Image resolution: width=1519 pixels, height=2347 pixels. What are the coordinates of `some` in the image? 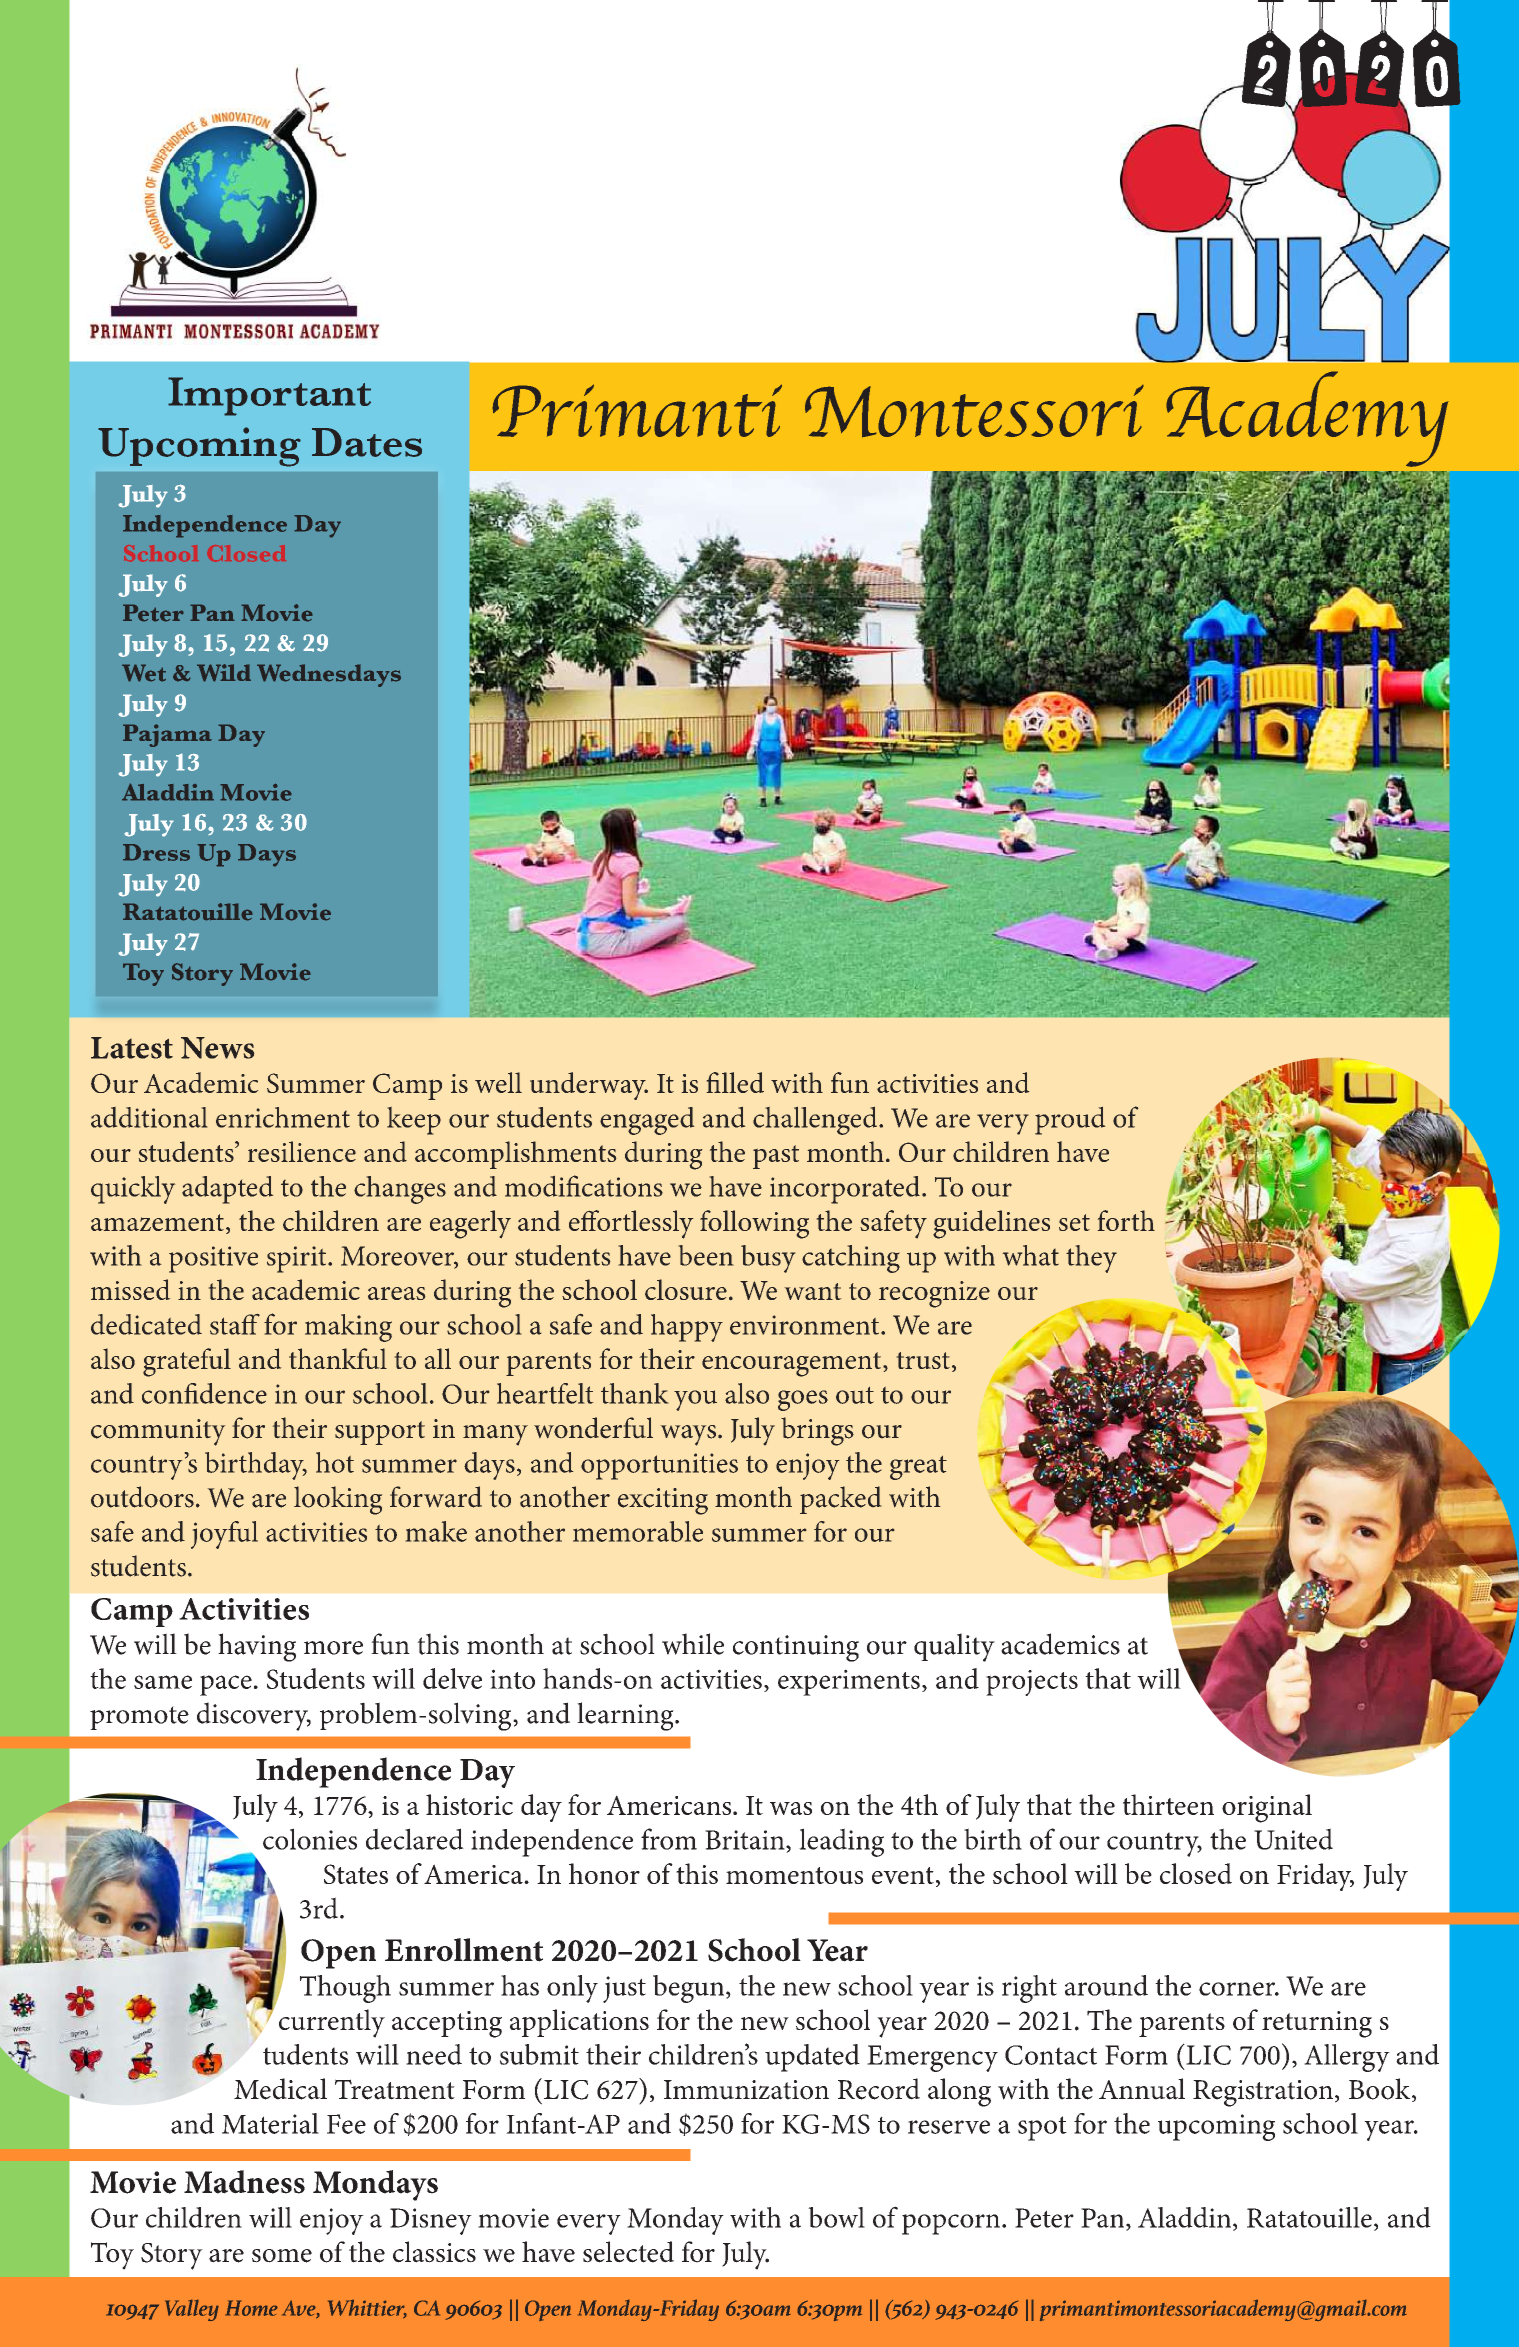 It's located at (282, 2256).
